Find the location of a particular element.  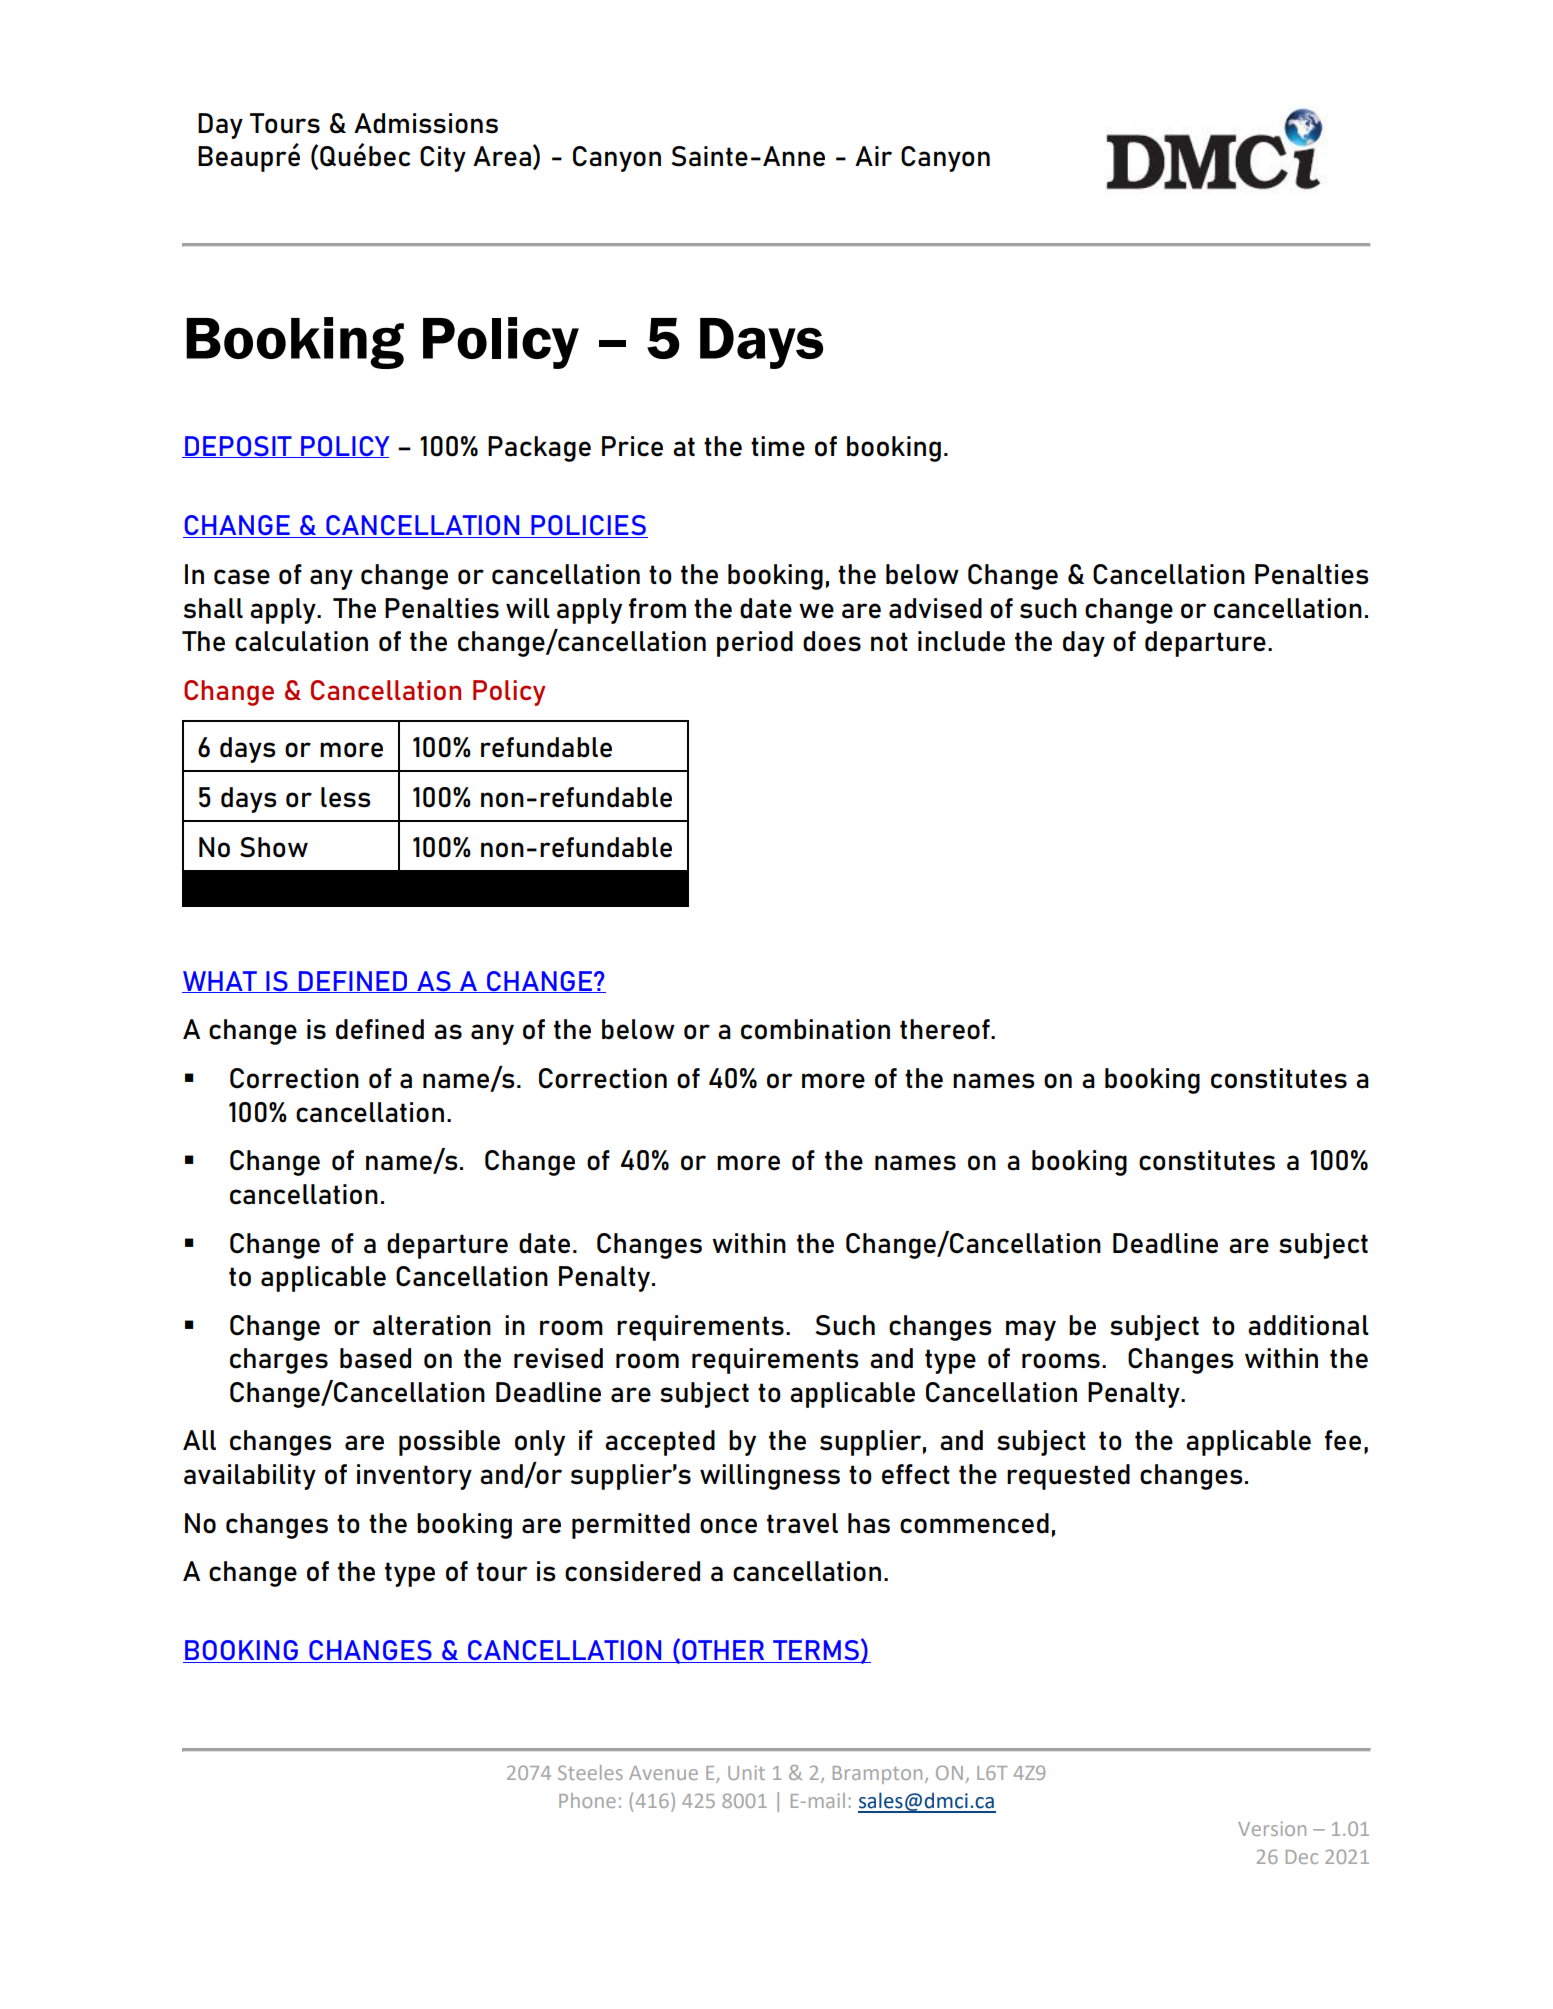

based is located at coordinates (375, 1358).
